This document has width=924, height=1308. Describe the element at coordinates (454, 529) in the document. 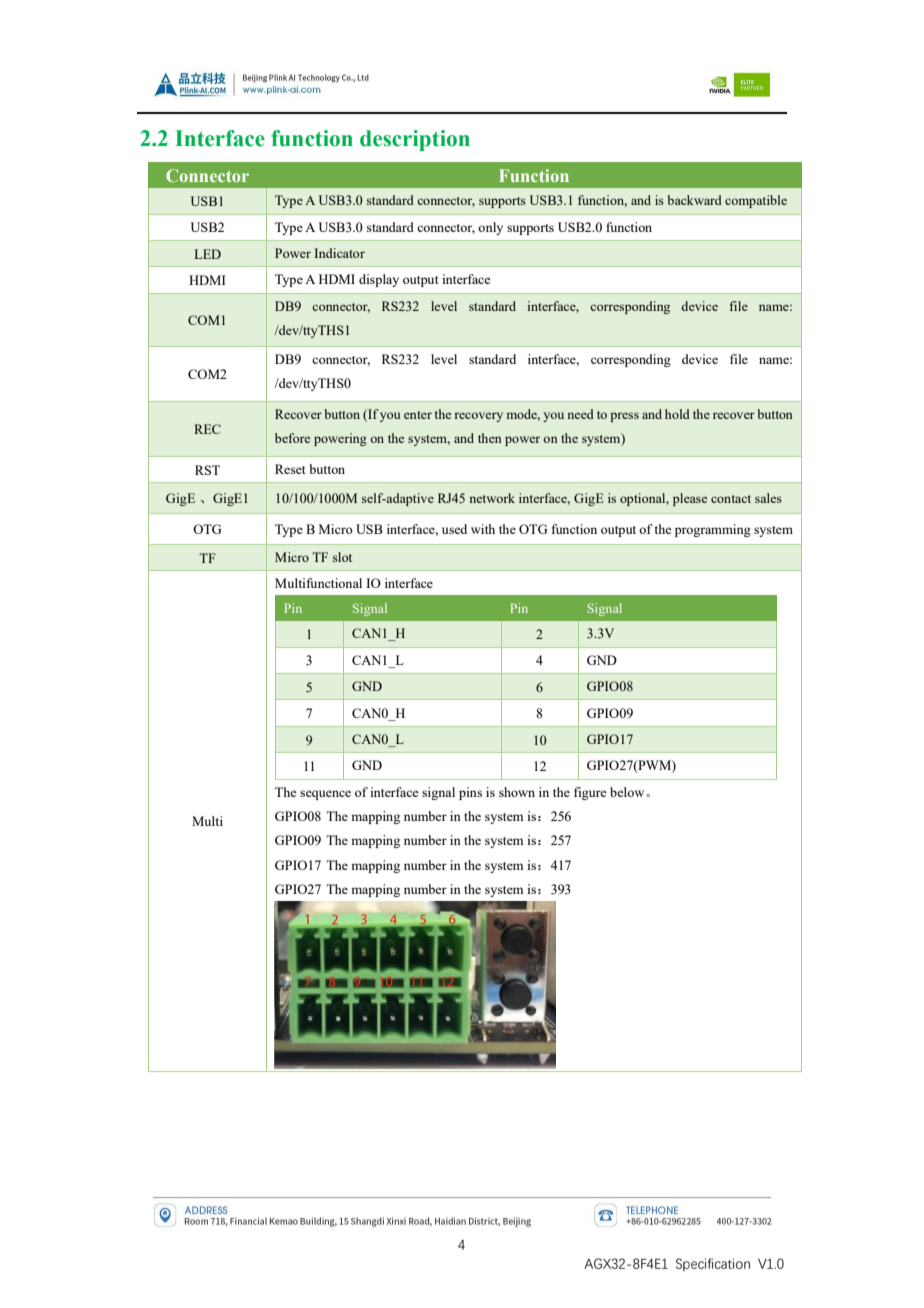

I see `used` at that location.
